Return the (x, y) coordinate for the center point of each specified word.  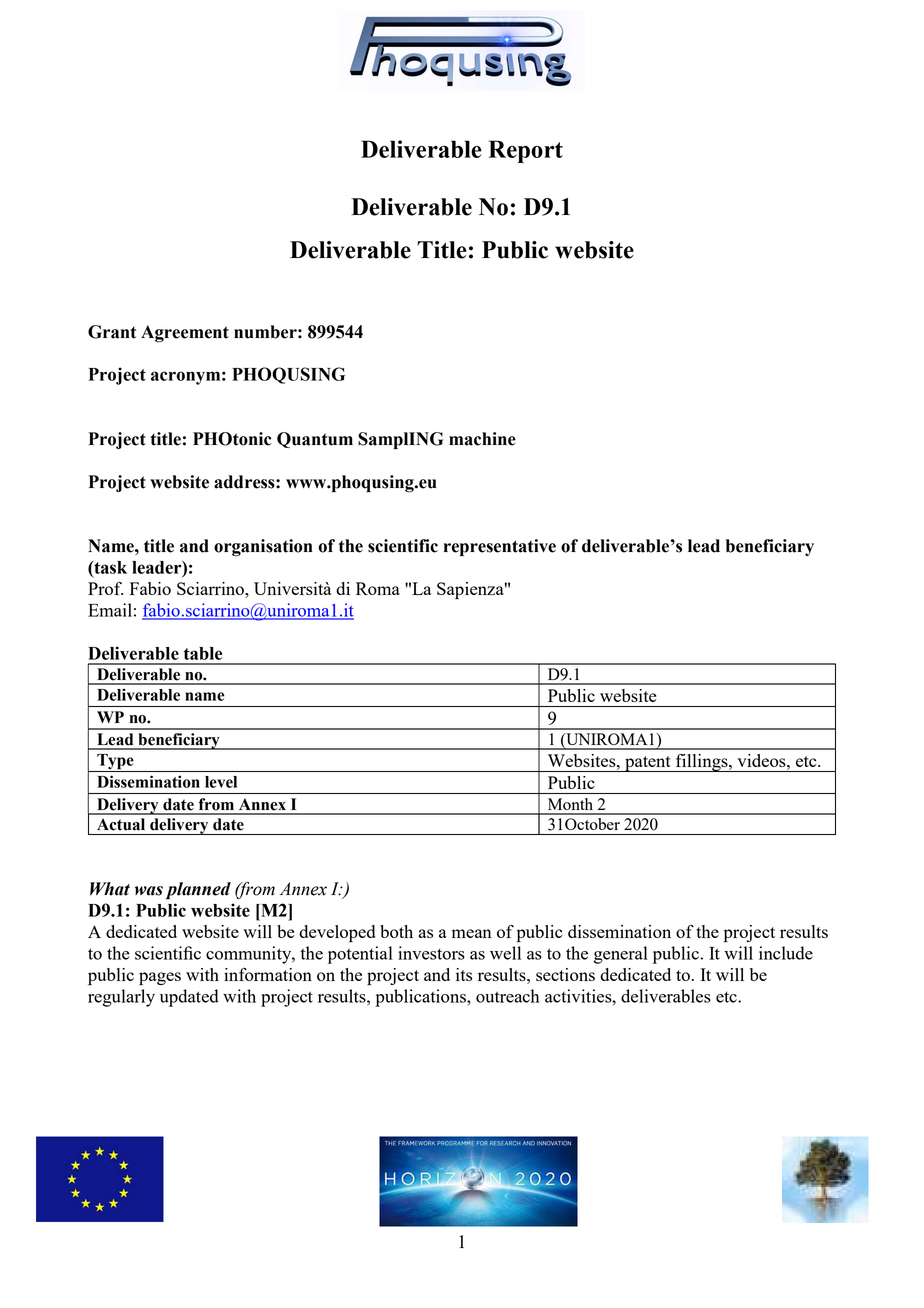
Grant (112, 332)
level (221, 782)
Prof (105, 588)
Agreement (185, 334)
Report (525, 151)
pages (160, 978)
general (621, 955)
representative (500, 547)
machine (482, 439)
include (786, 953)
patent (648, 764)
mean (472, 933)
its (464, 974)
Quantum (315, 440)
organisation (263, 548)
